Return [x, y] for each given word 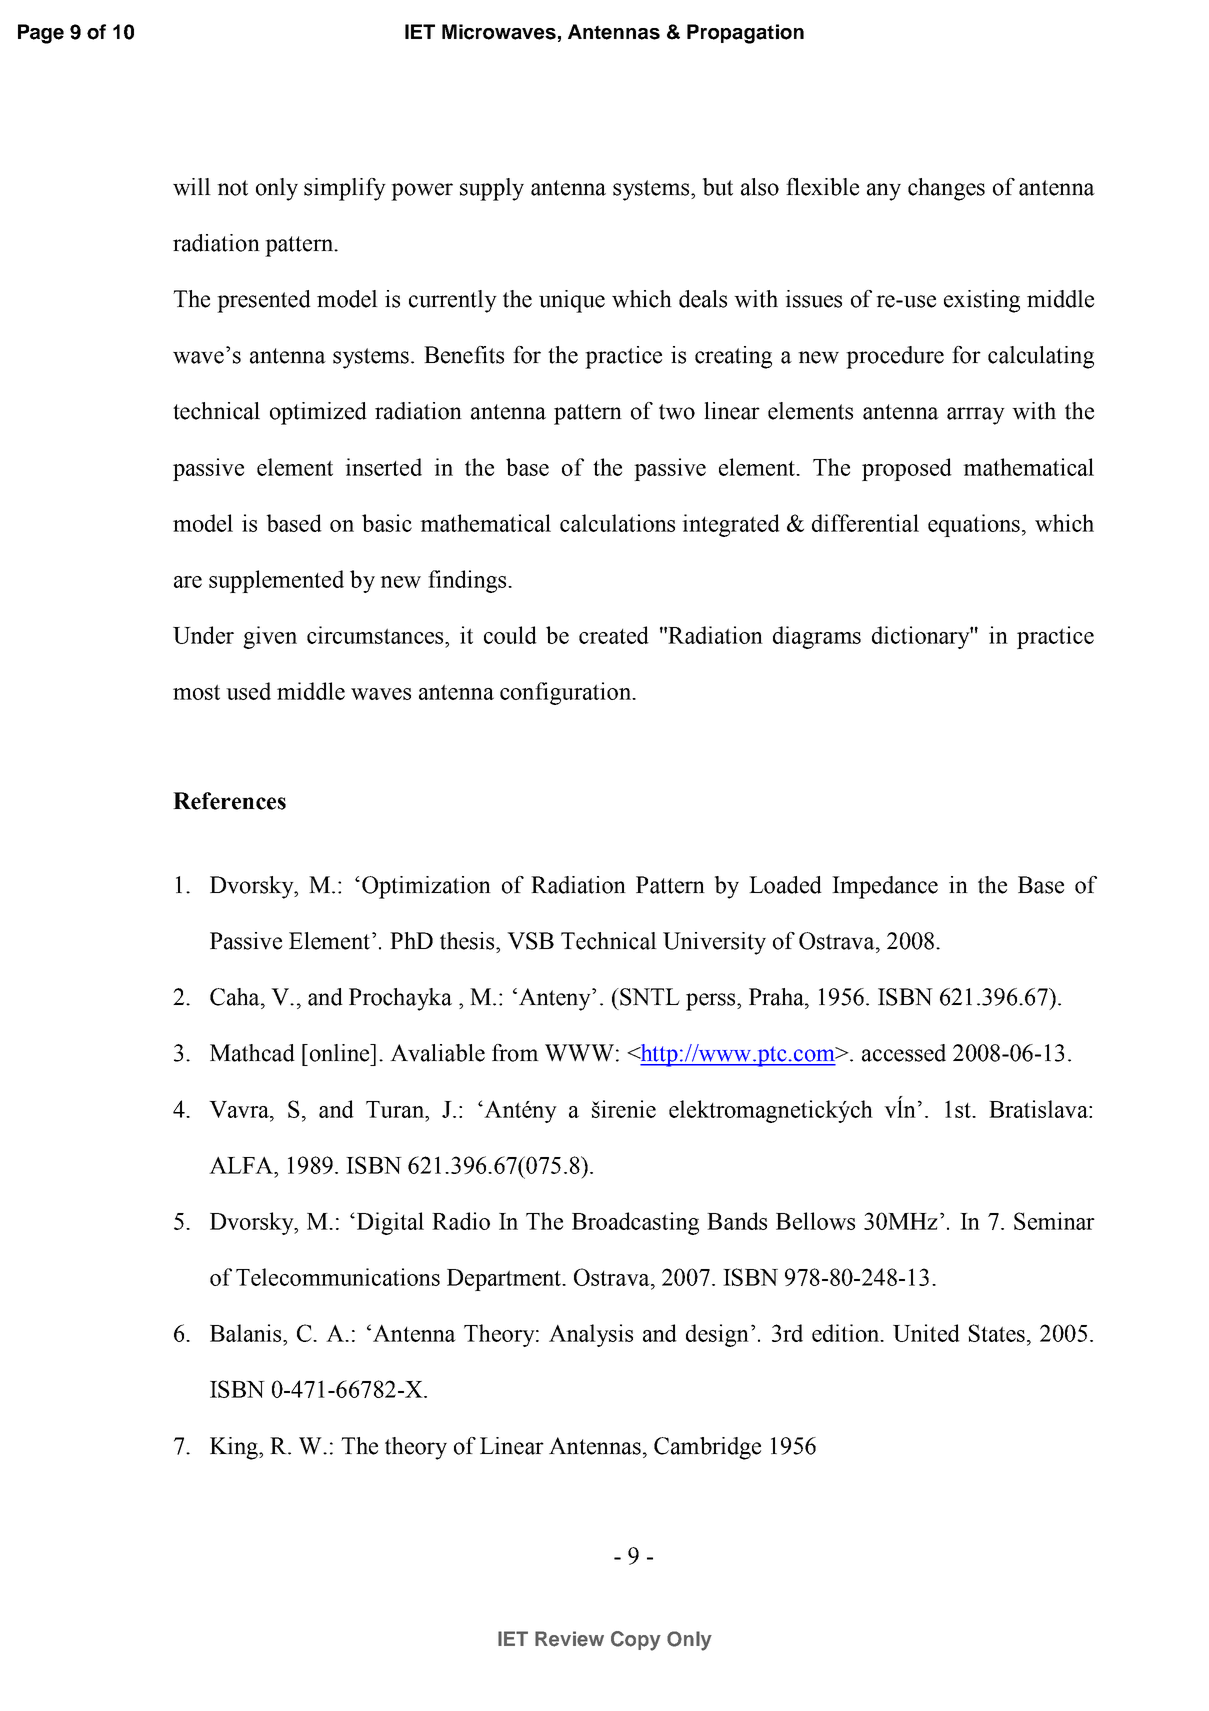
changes [946, 189]
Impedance [885, 887]
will [192, 187]
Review [569, 1639]
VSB [530, 941]
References [229, 801]
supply [492, 189]
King [235, 1448]
